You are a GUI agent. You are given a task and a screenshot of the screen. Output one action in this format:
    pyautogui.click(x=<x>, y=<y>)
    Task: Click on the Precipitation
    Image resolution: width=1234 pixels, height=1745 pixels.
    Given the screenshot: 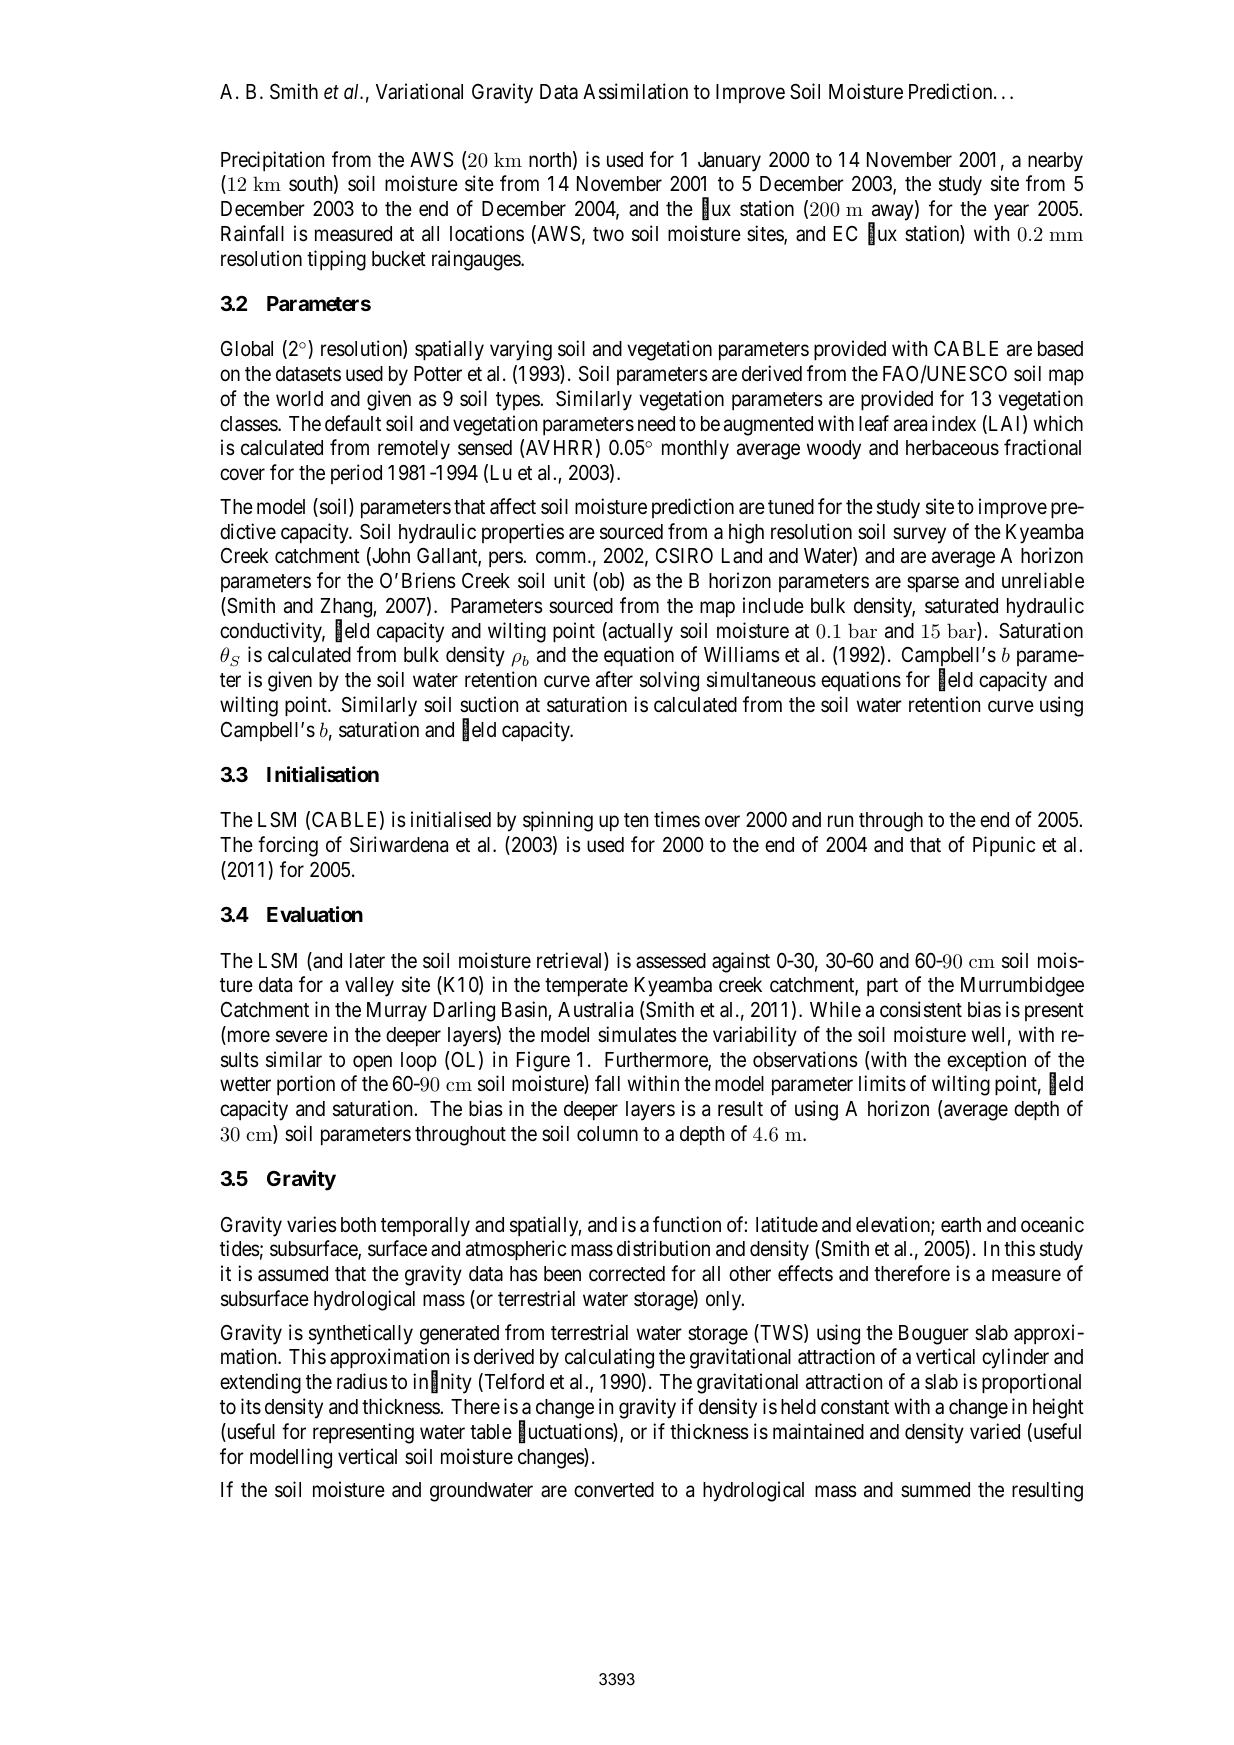 What is the action you would take?
    pyautogui.click(x=272, y=161)
